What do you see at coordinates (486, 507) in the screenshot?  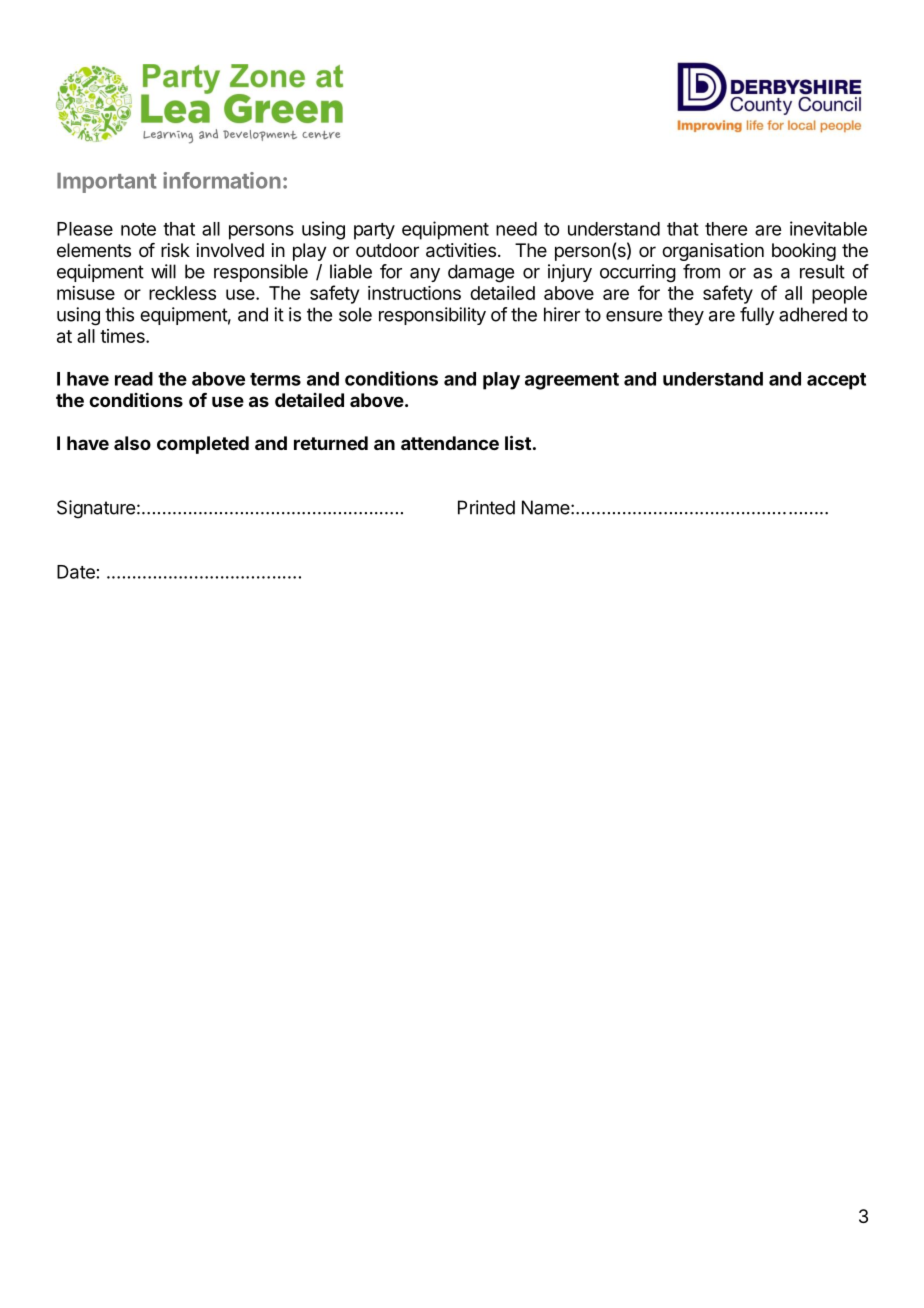 I see `Printed` at bounding box center [486, 507].
